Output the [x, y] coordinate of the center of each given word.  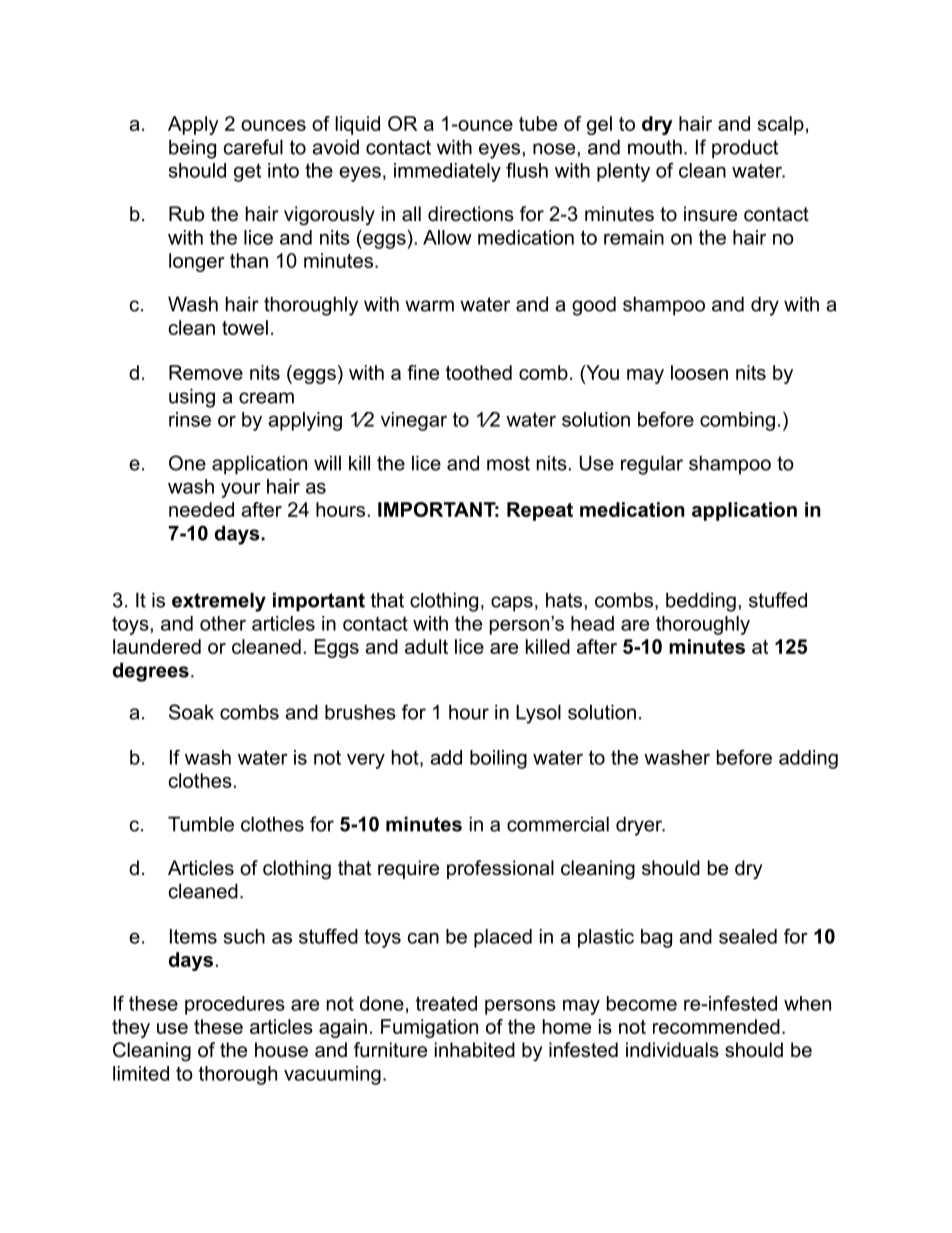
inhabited [475, 1050]
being [192, 149]
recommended [716, 1026]
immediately [447, 172]
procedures [235, 1005]
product [745, 149]
